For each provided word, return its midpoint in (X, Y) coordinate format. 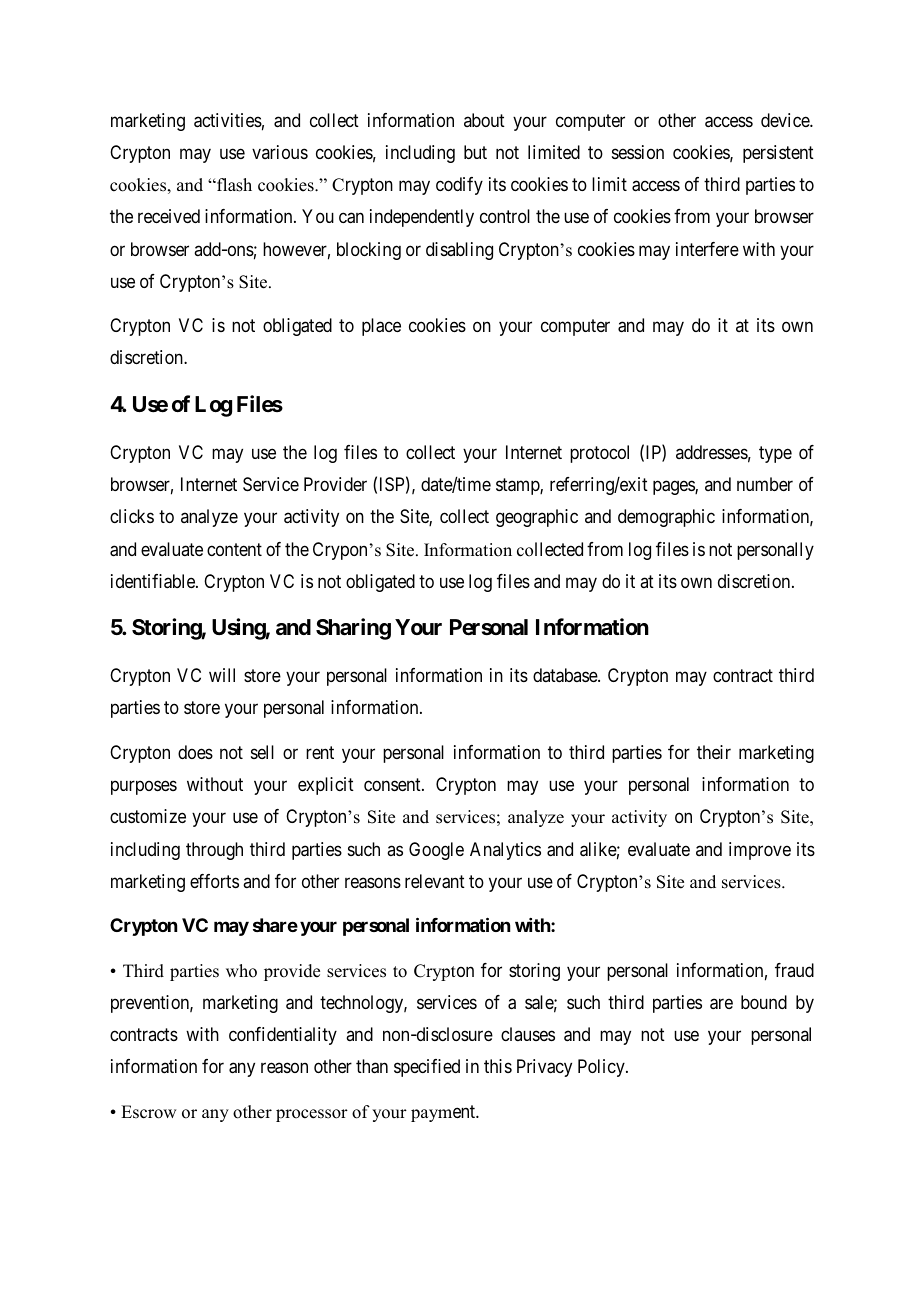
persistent (778, 154)
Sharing (353, 629)
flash (233, 185)
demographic (666, 518)
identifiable (154, 581)
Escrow (148, 1112)
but (475, 152)
